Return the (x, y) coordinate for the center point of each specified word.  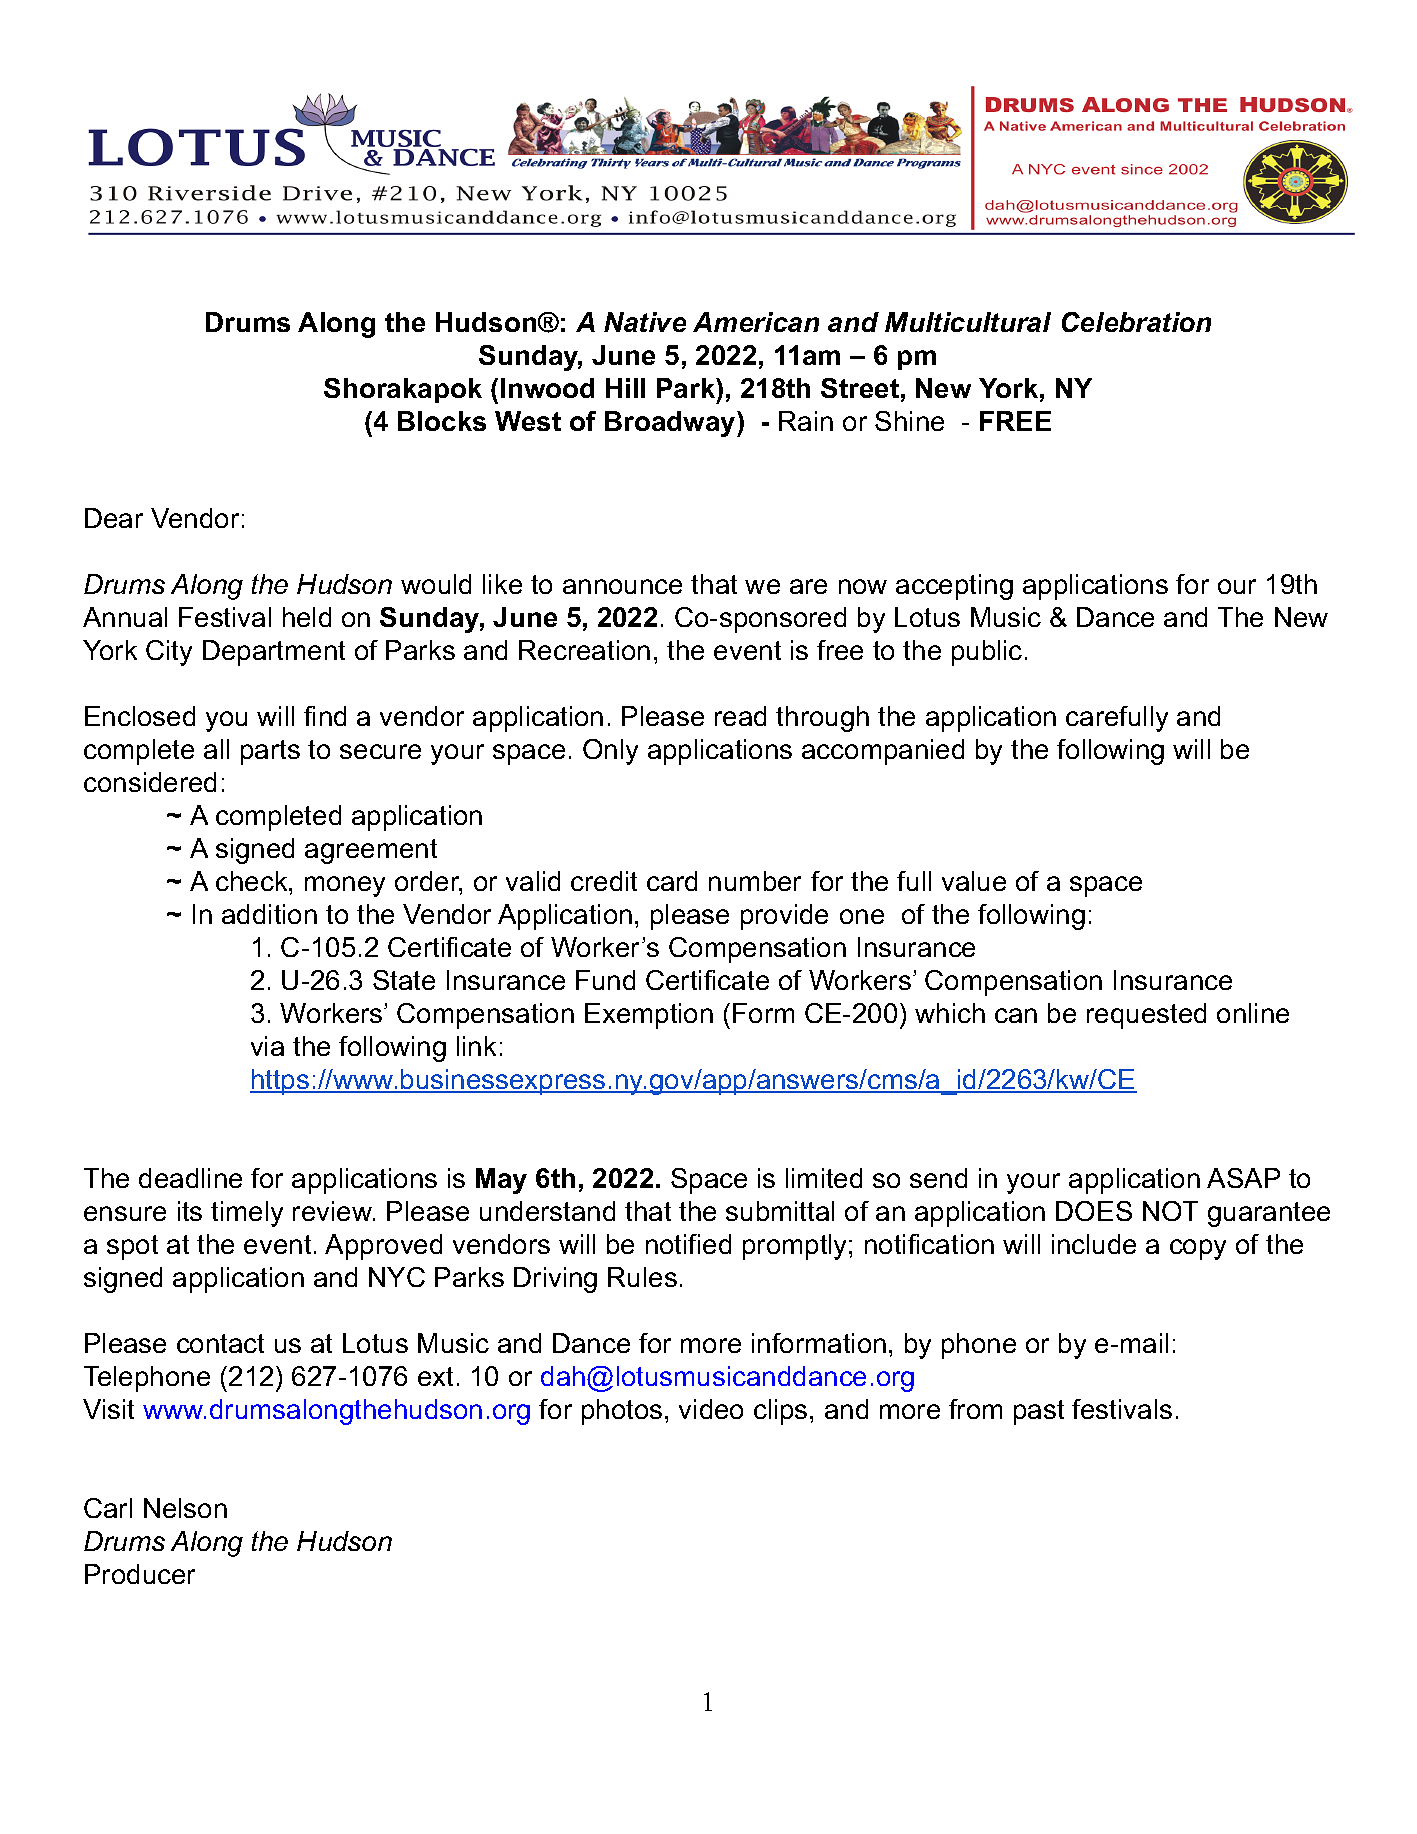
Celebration (1136, 322)
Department (274, 653)
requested (1146, 1016)
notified (688, 1244)
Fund (605, 980)
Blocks (442, 421)
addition (269, 914)
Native (645, 322)
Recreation (584, 650)
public (987, 653)
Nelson (185, 1508)
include (1094, 1244)
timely (247, 1214)
